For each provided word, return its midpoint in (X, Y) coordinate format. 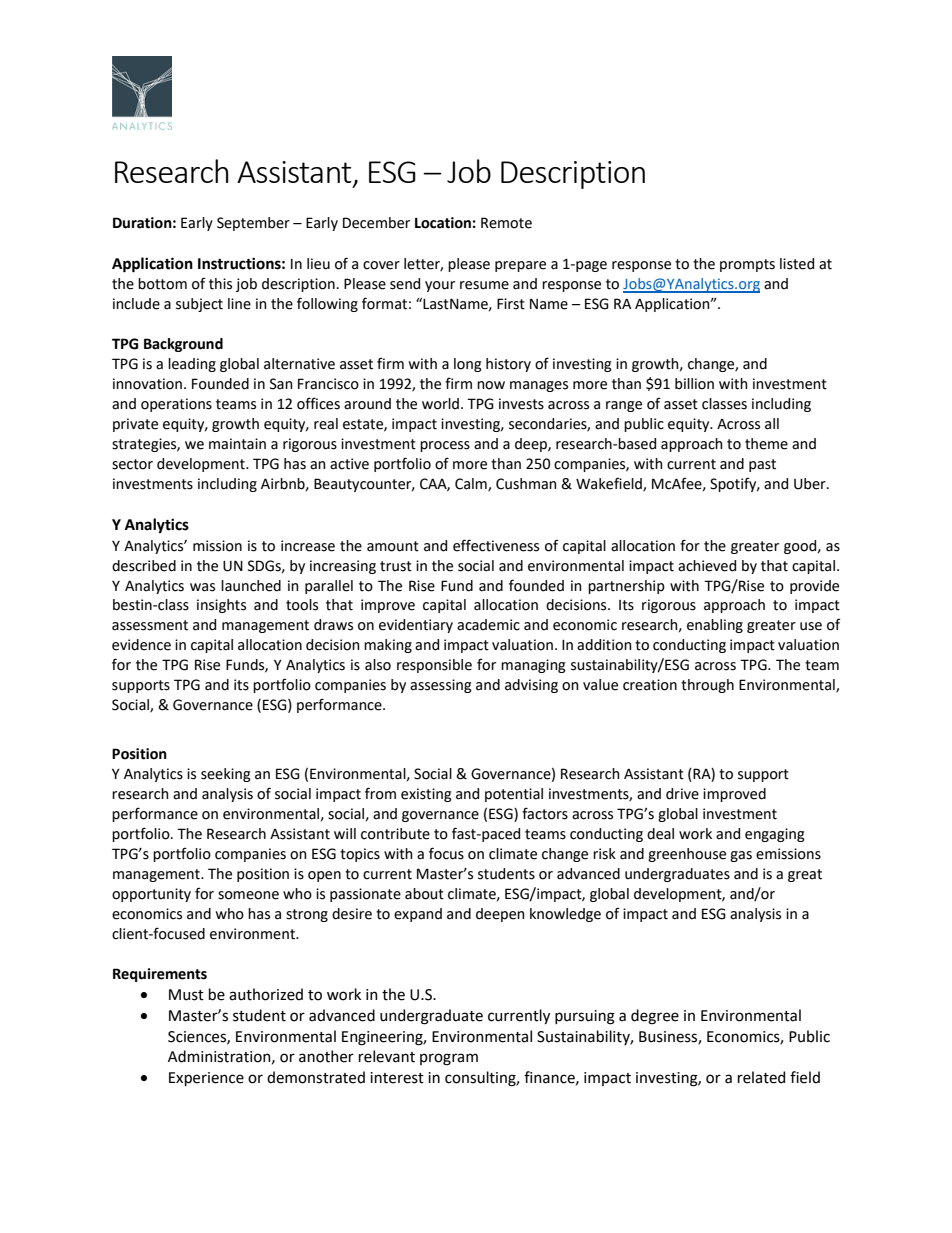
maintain (237, 444)
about (424, 894)
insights (221, 606)
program (449, 1059)
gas (741, 856)
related (761, 1077)
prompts (747, 265)
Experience (206, 1079)
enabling (715, 626)
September (253, 224)
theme (766, 444)
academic (488, 625)
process (445, 446)
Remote (506, 223)
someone (248, 895)
